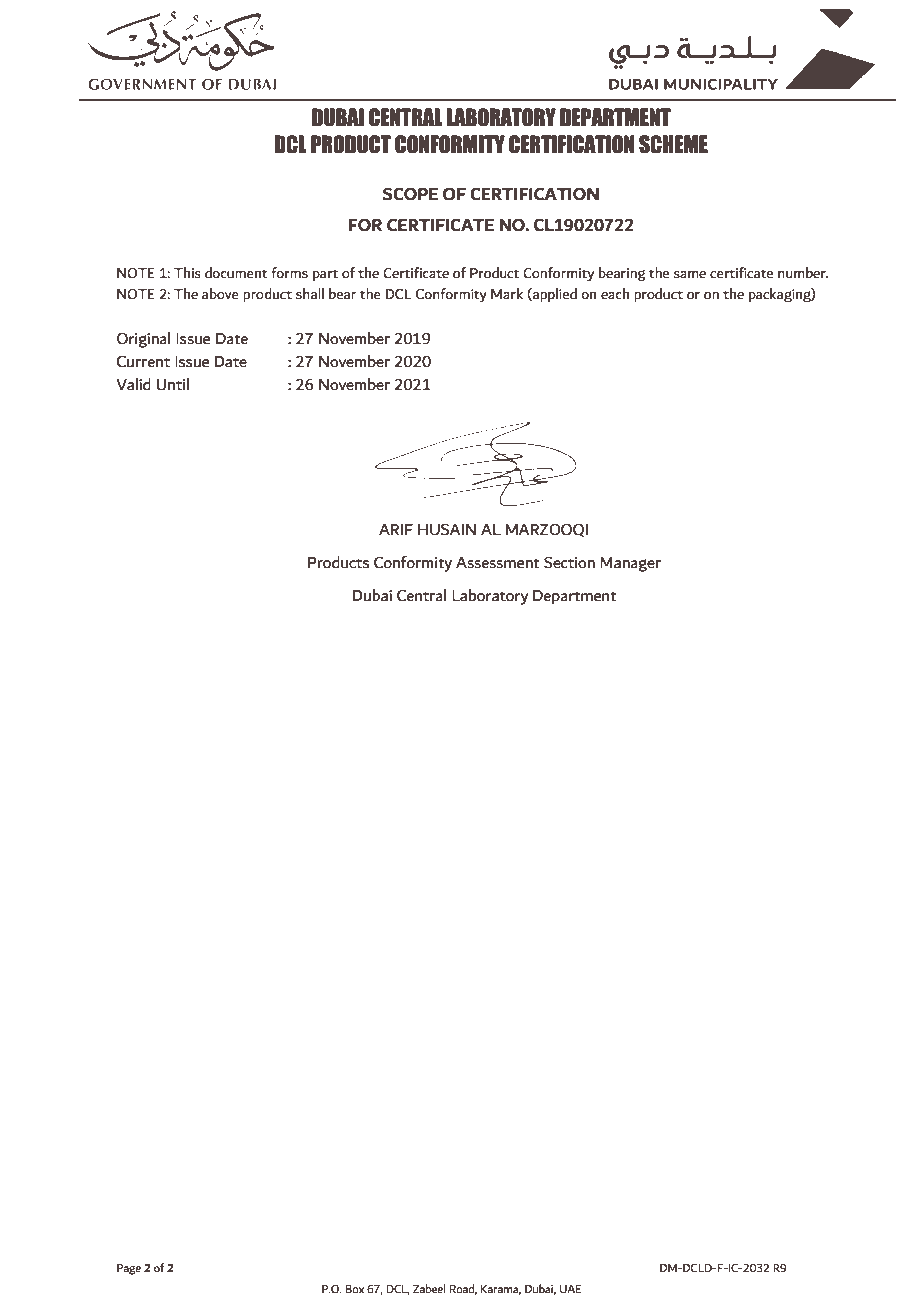  What do you see at coordinates (570, 1289) in the screenshot?
I see `UAE` at bounding box center [570, 1289].
